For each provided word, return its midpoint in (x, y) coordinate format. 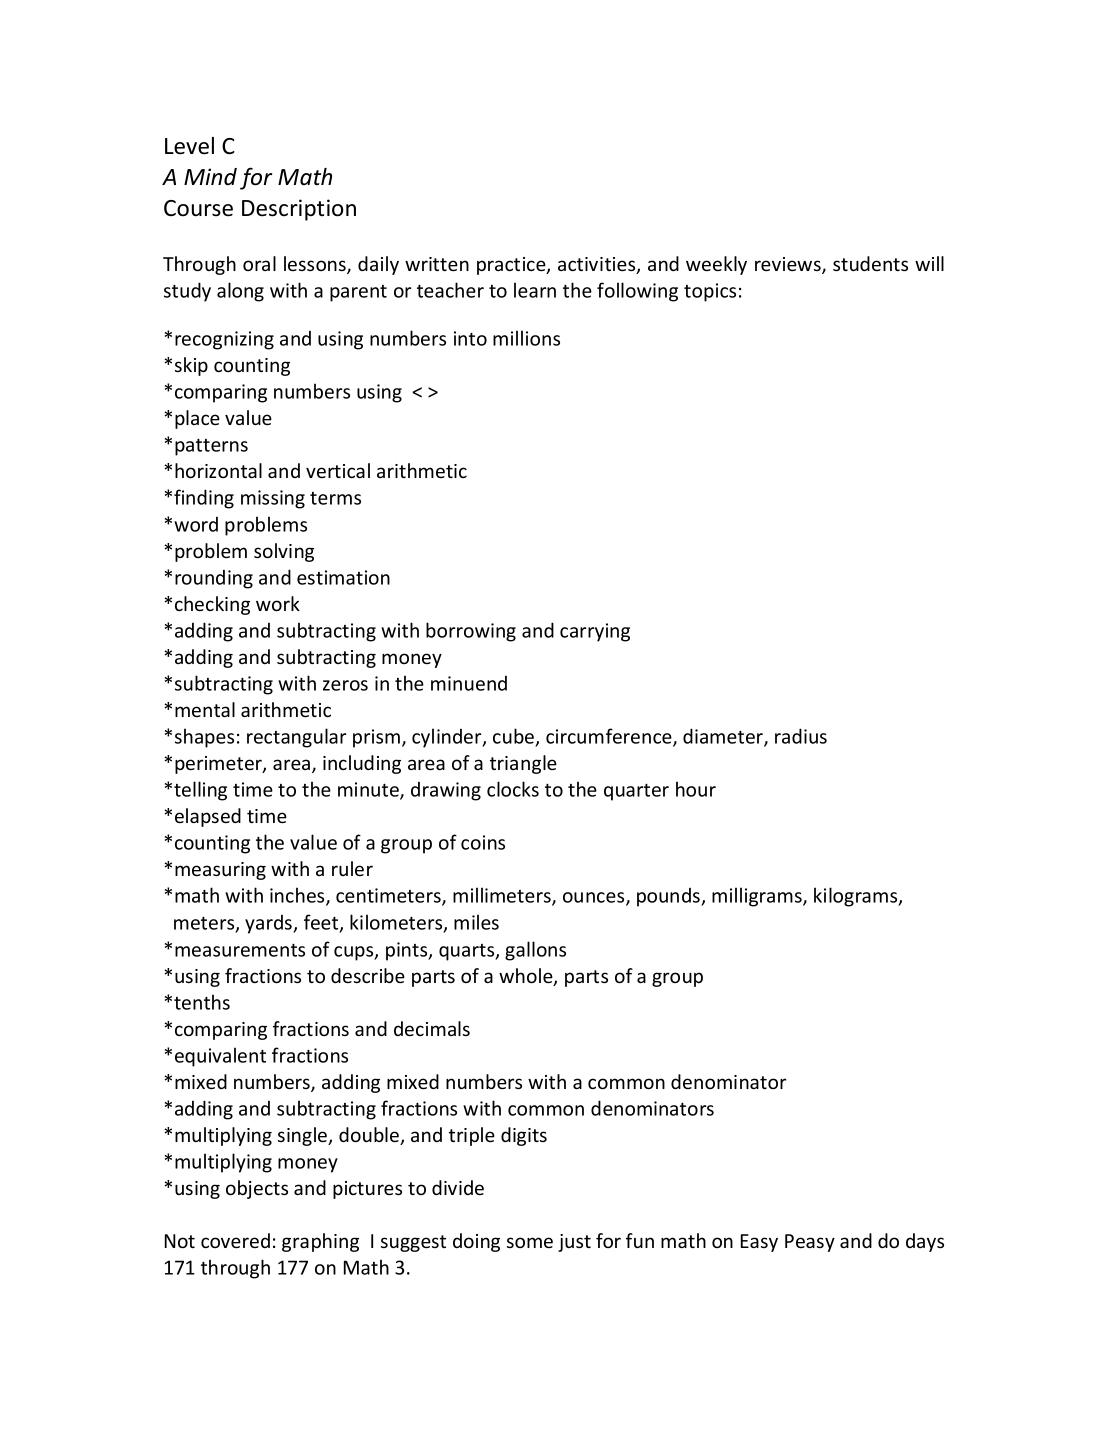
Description (299, 210)
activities (598, 265)
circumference (610, 737)
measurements (240, 950)
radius (801, 736)
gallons (535, 951)
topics (710, 292)
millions (526, 338)
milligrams (758, 897)
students (870, 263)
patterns (211, 447)
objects (257, 1189)
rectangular (296, 738)
